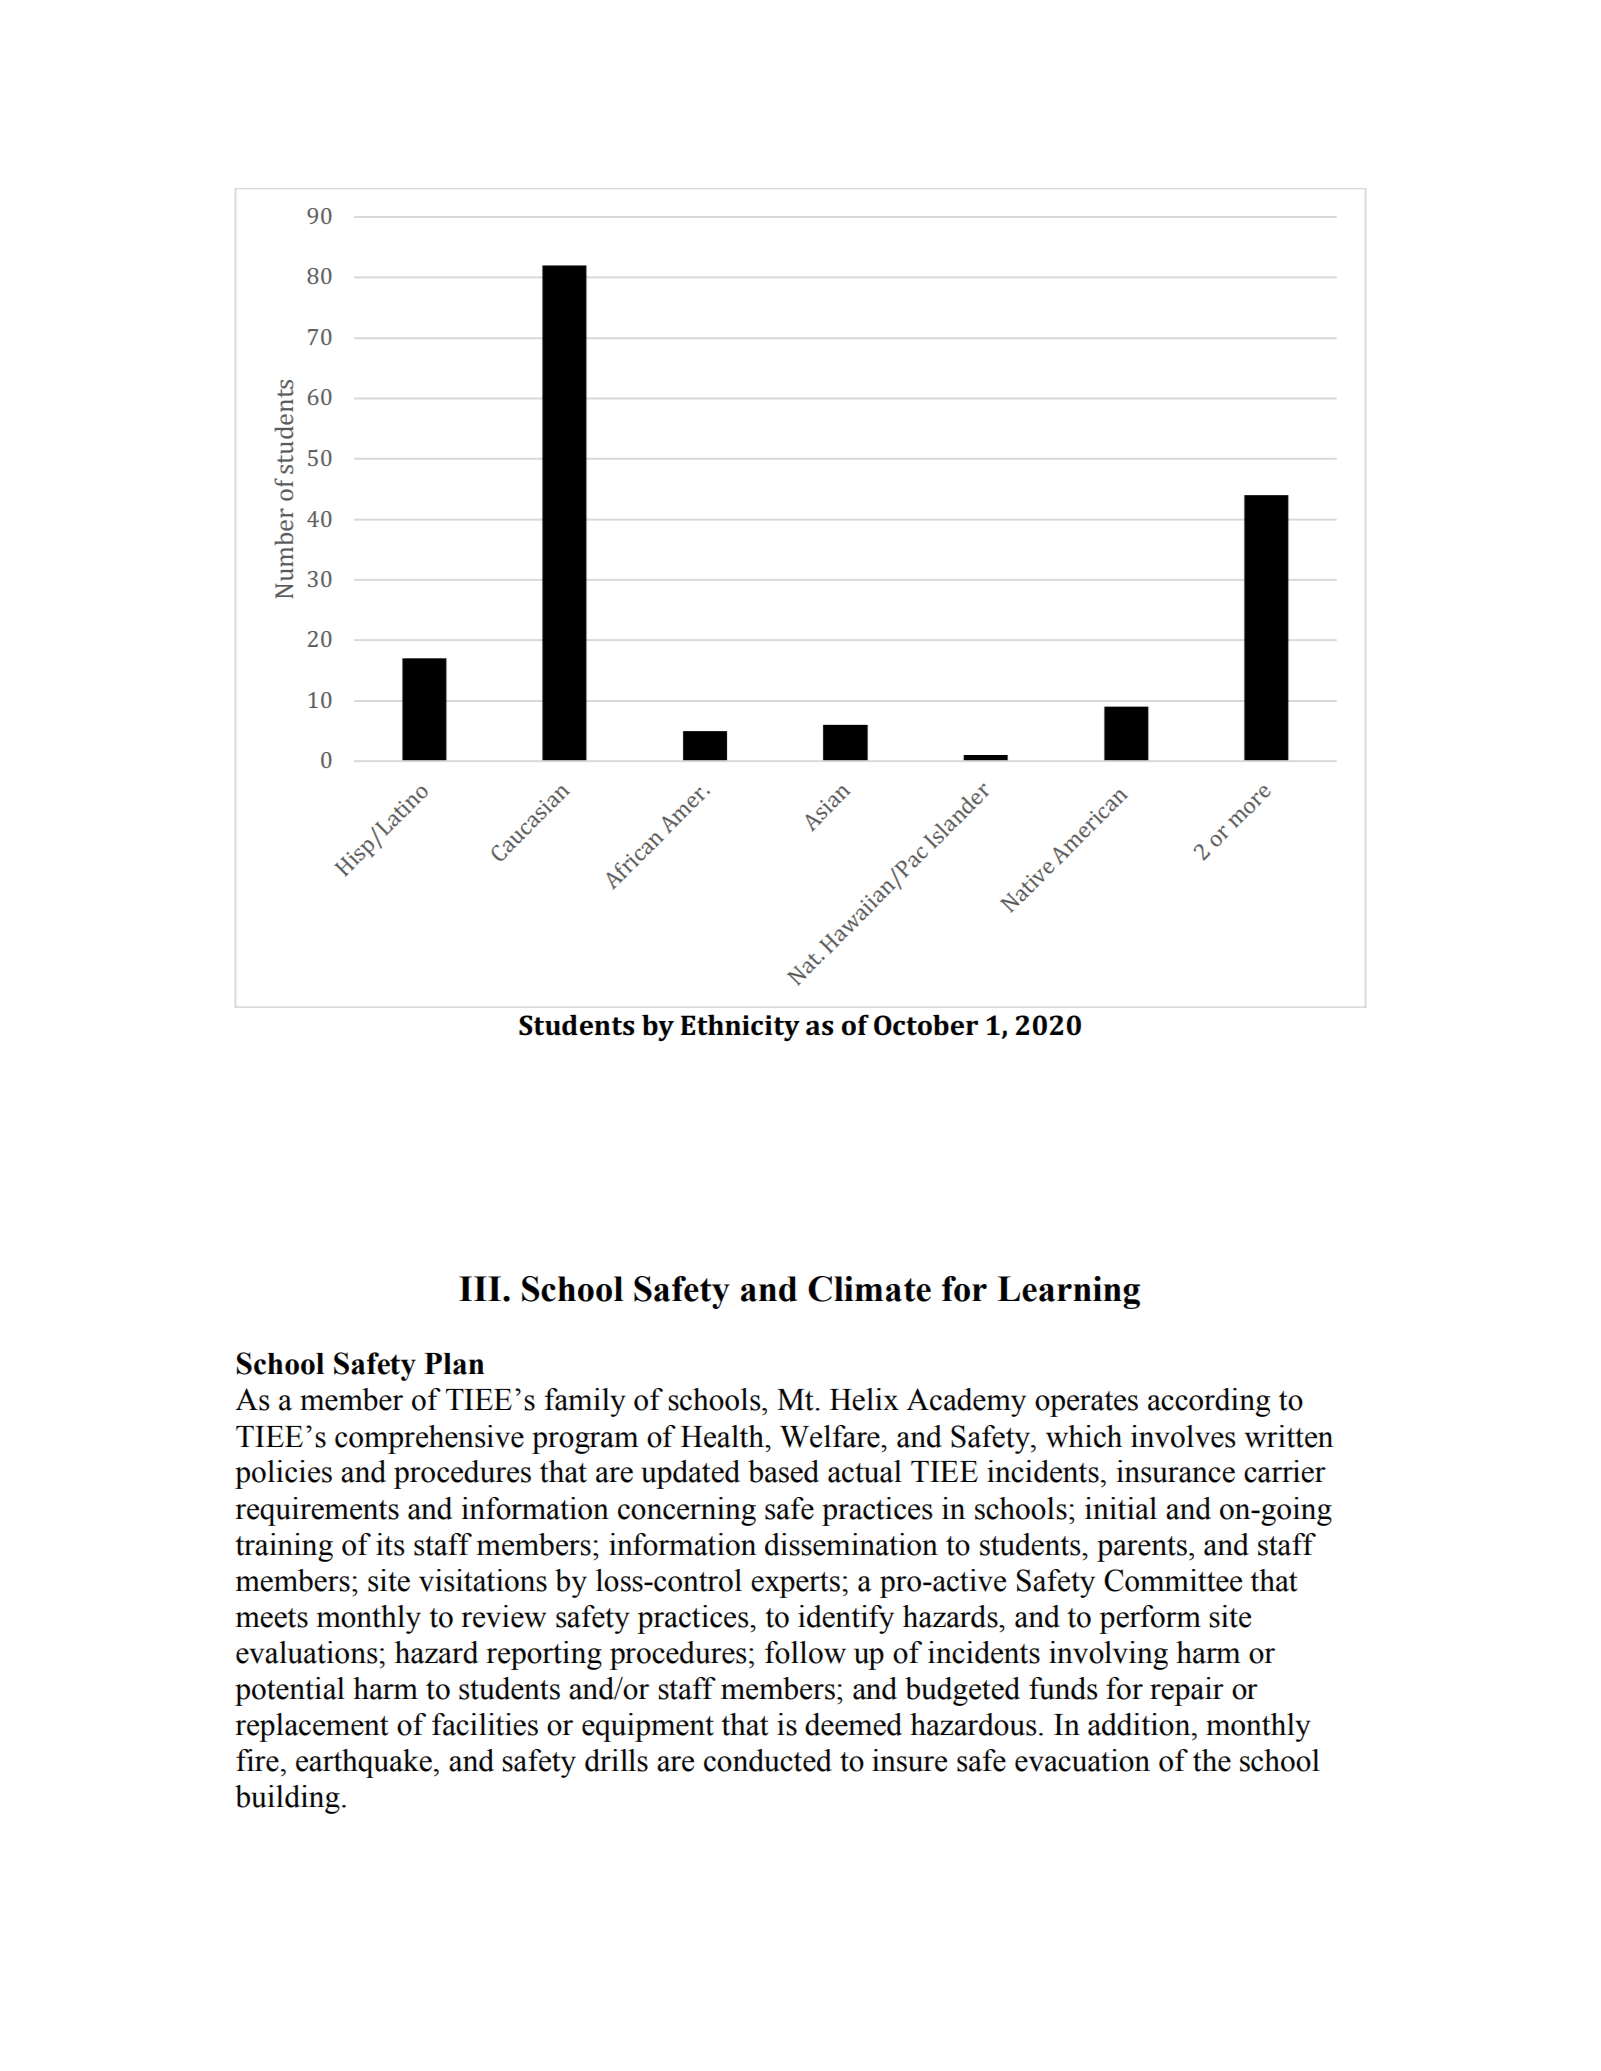 This image has width=1601, height=2071. Describe the element at coordinates (768, 1760) in the image. I see `conducted` at that location.
